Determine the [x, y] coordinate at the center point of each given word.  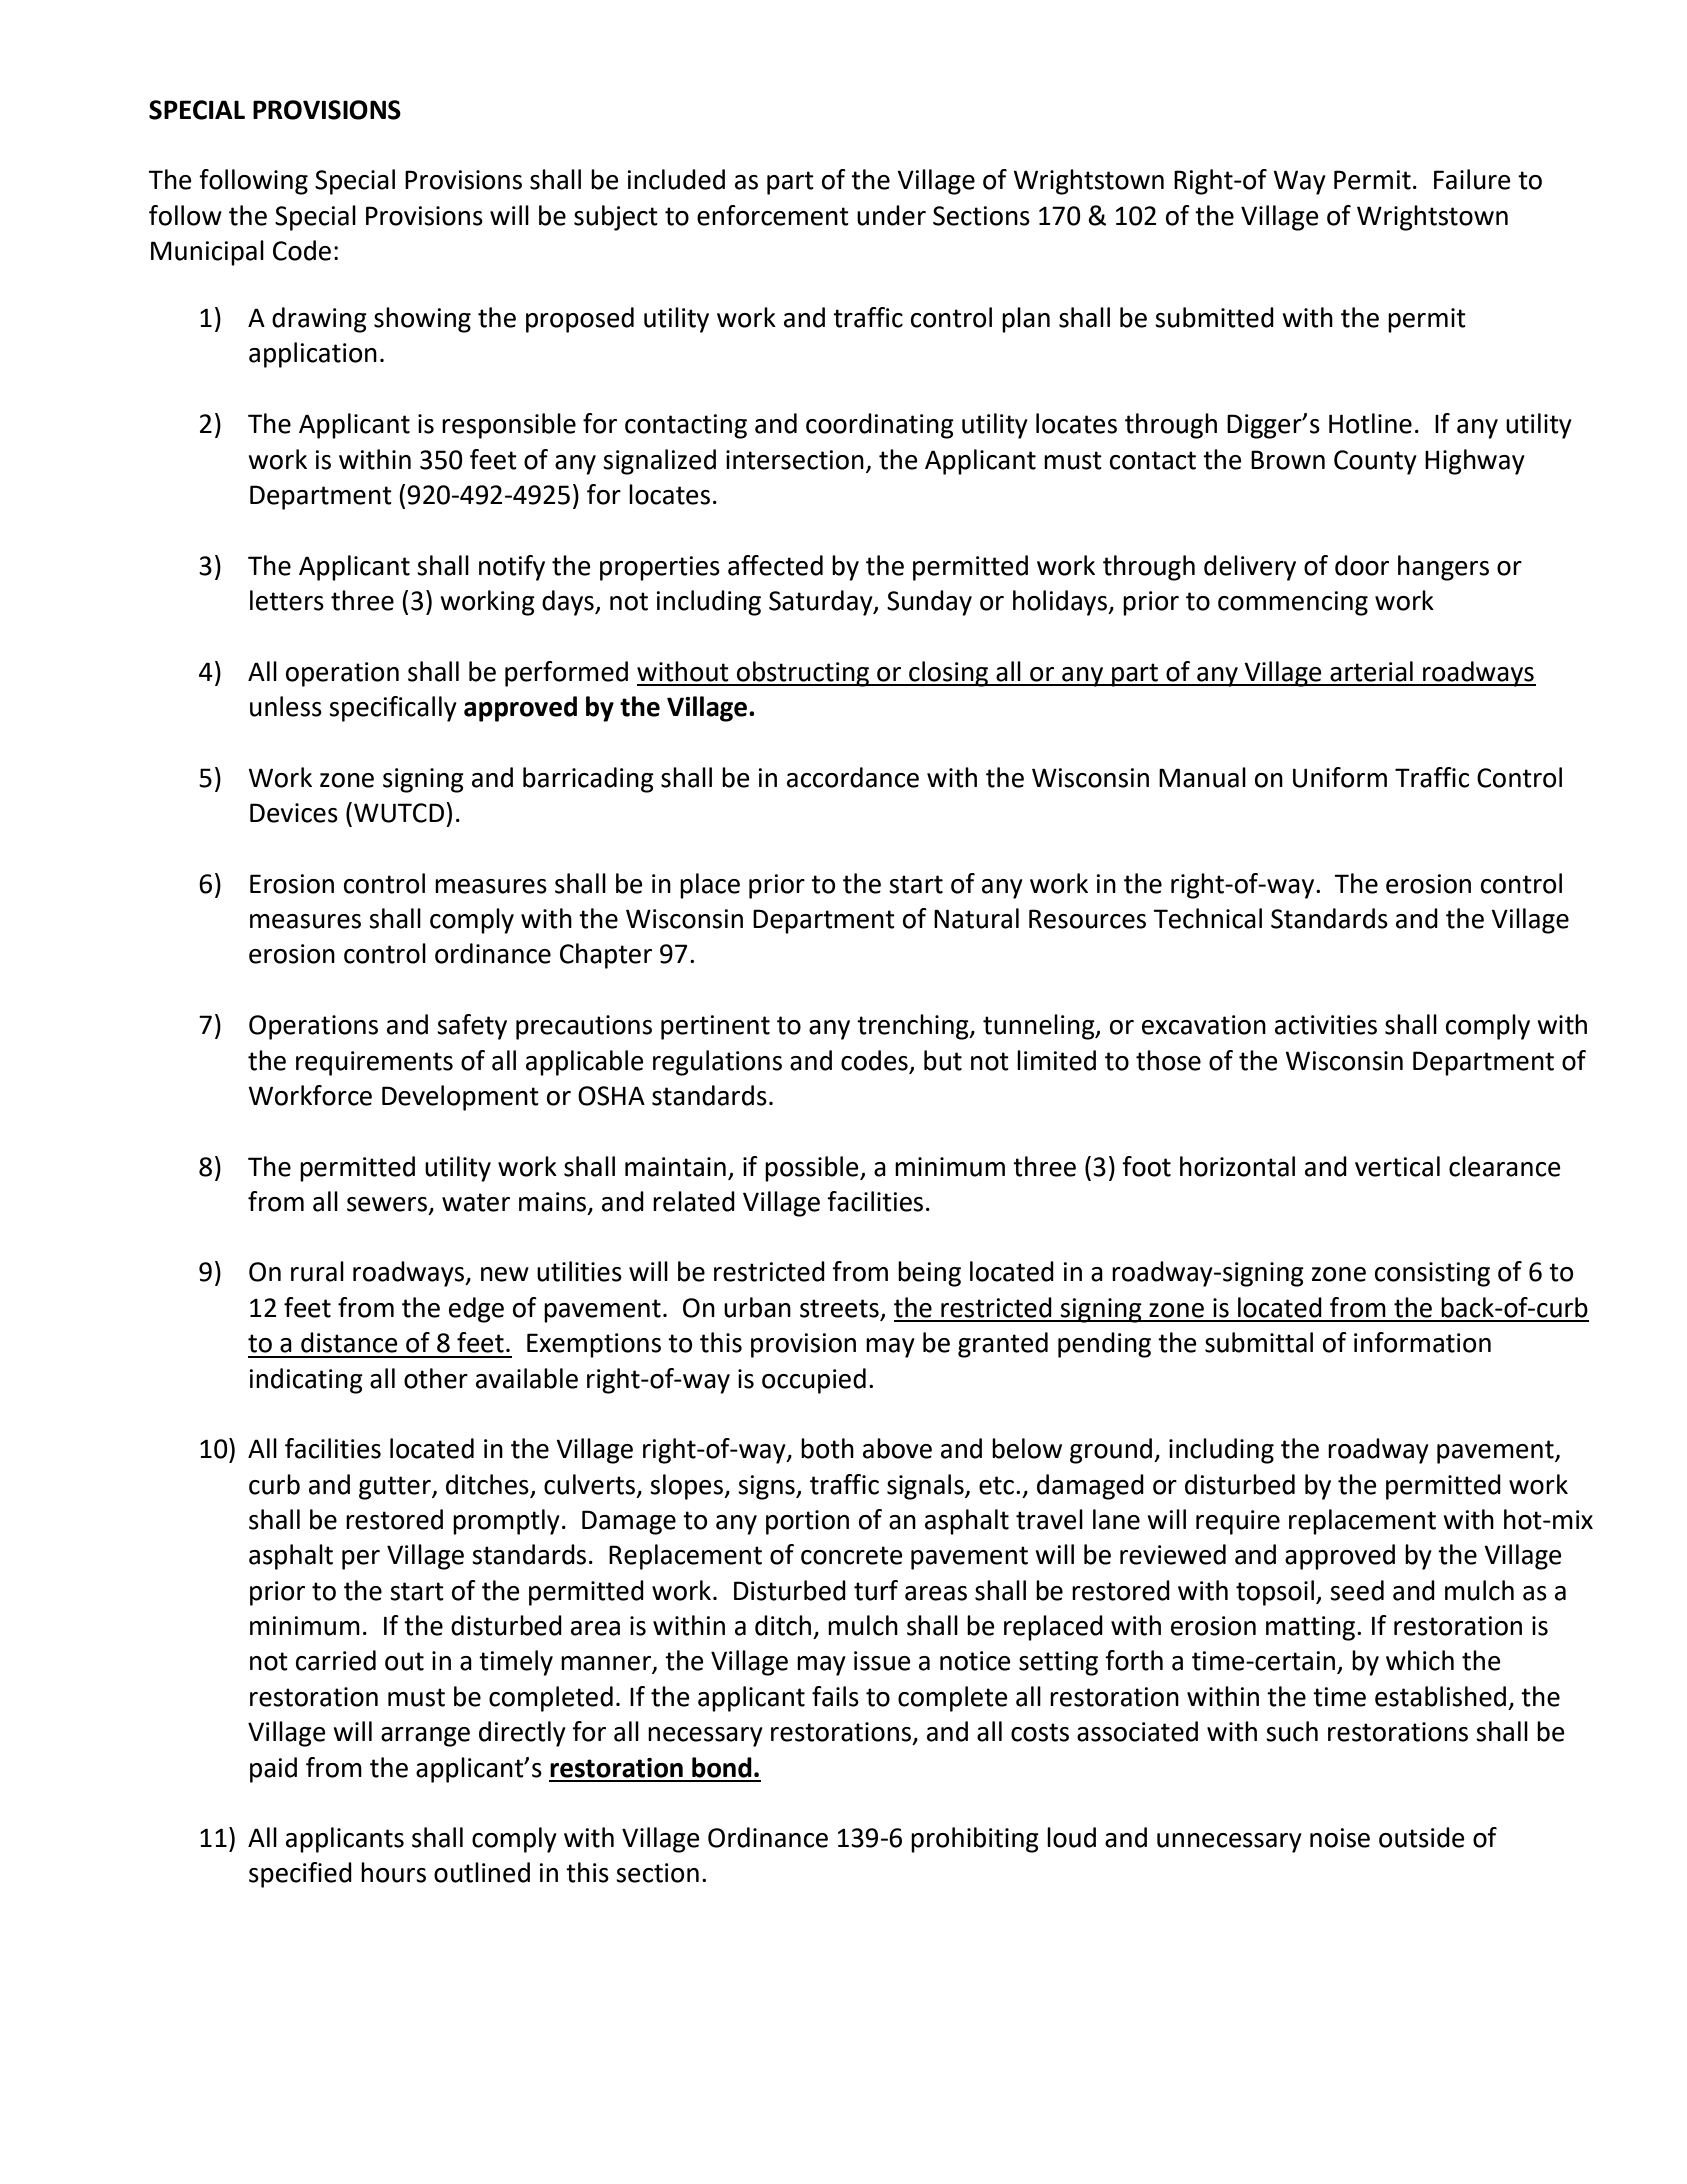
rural [317, 1271]
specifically [393, 709]
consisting [1432, 1274]
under [891, 215]
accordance [853, 777]
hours [393, 1872]
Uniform [1340, 777]
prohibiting [975, 1840]
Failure [1472, 179]
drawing [319, 320]
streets [840, 1309]
